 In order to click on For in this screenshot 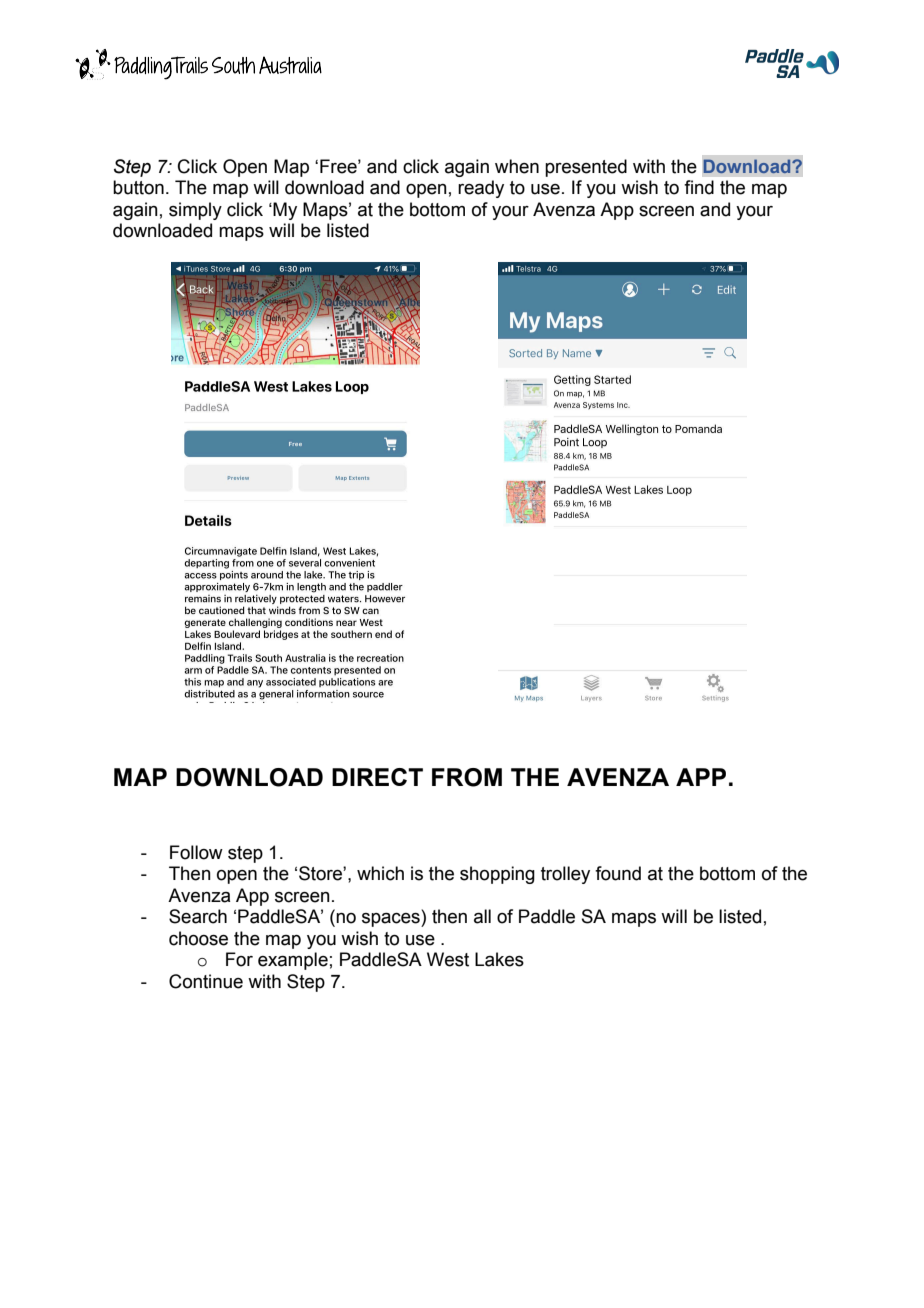, I will do `click(239, 959)`.
